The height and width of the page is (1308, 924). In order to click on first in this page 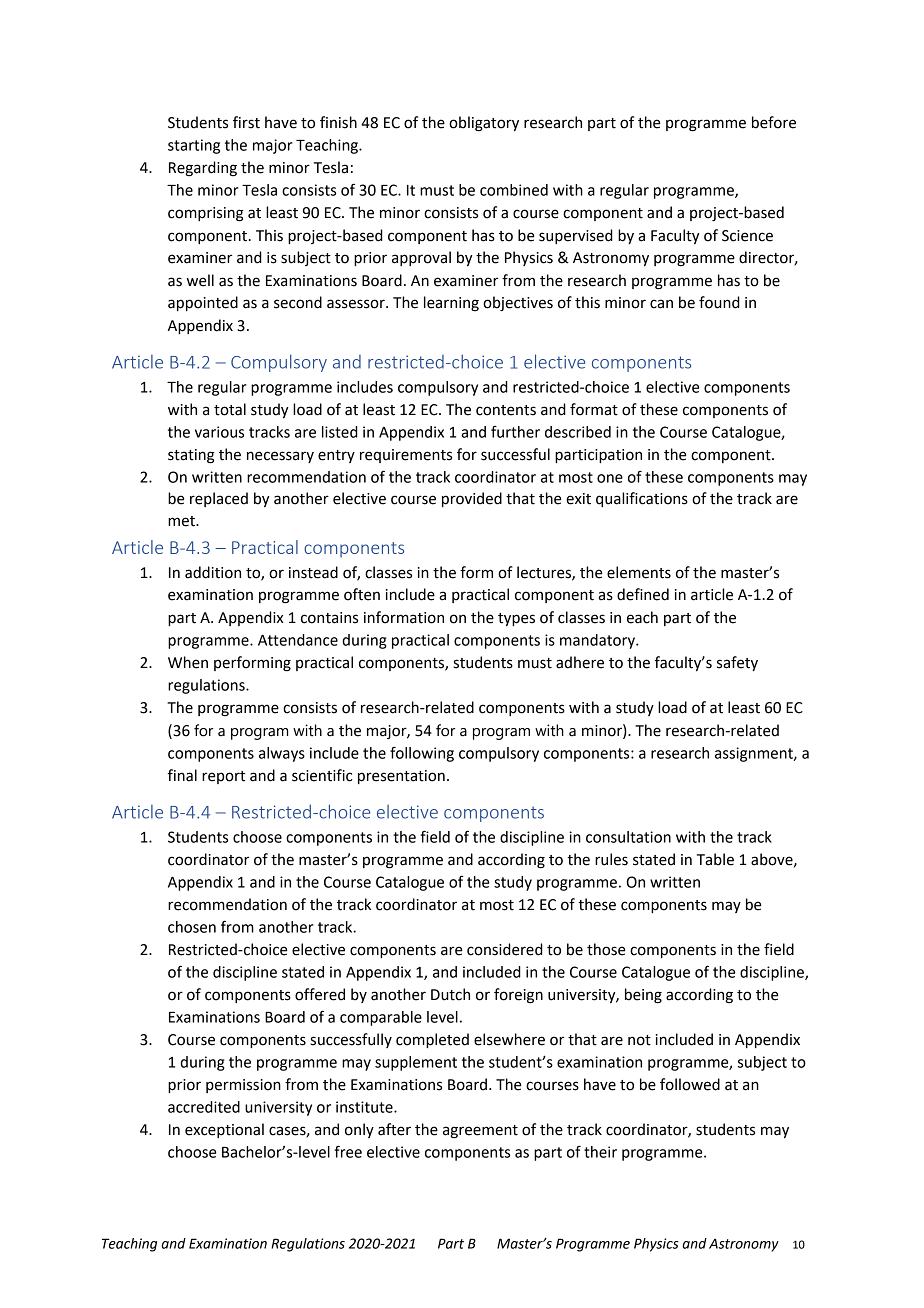, I will do `click(246, 122)`.
